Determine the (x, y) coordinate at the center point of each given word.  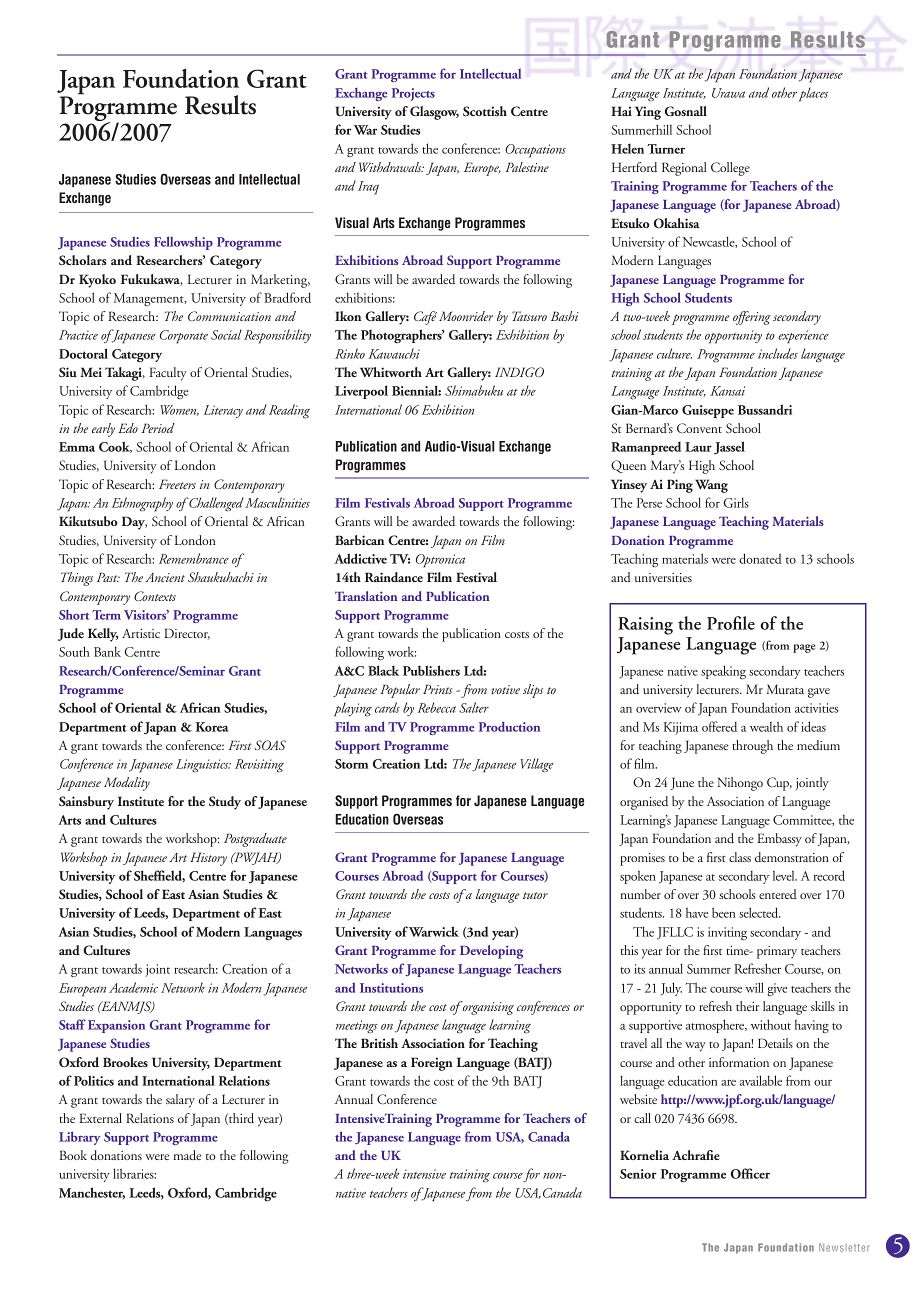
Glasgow (434, 113)
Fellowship (183, 243)
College (730, 169)
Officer (750, 1173)
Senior (638, 1174)
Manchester (92, 1193)
